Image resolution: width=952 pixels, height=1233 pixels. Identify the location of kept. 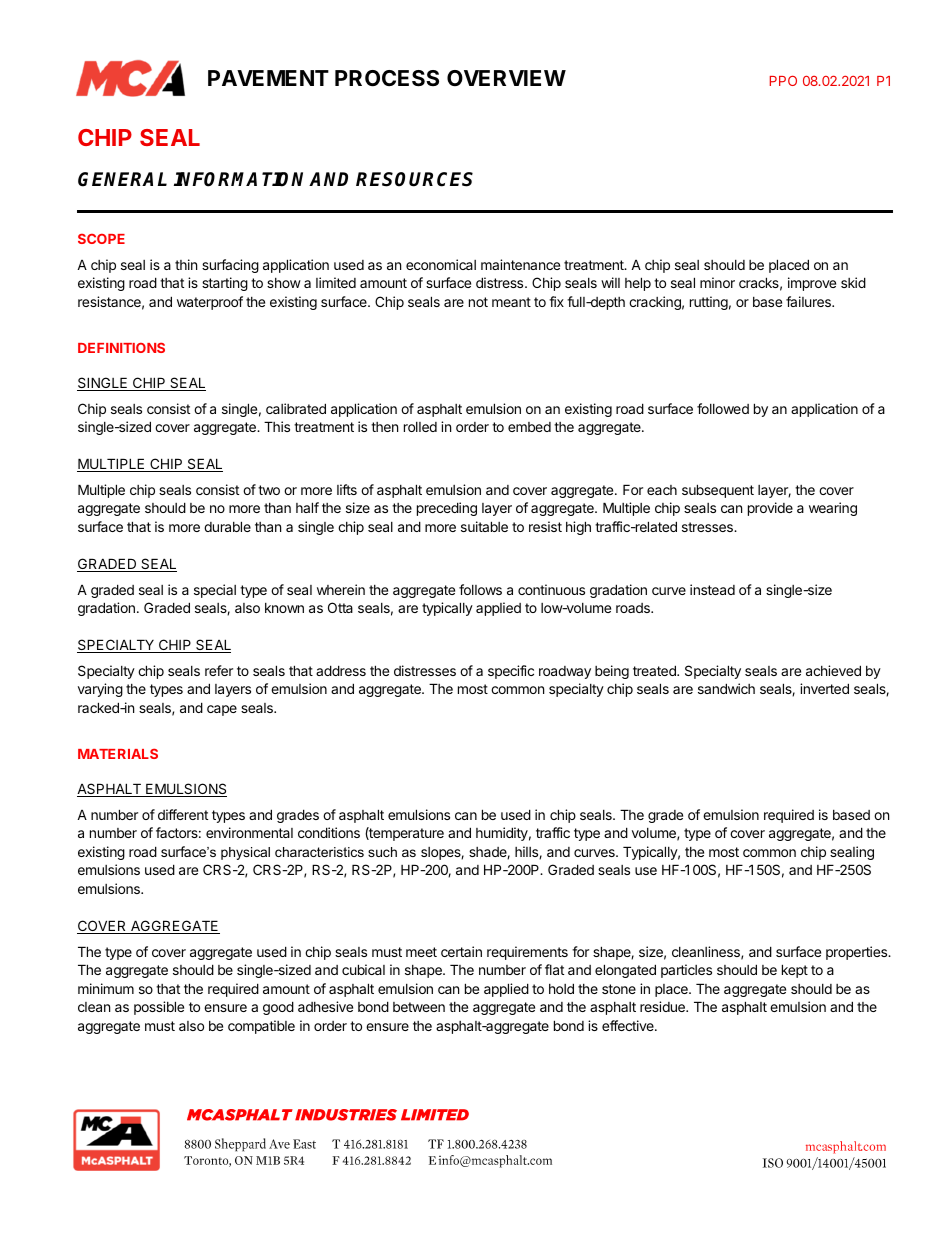
(795, 971).
